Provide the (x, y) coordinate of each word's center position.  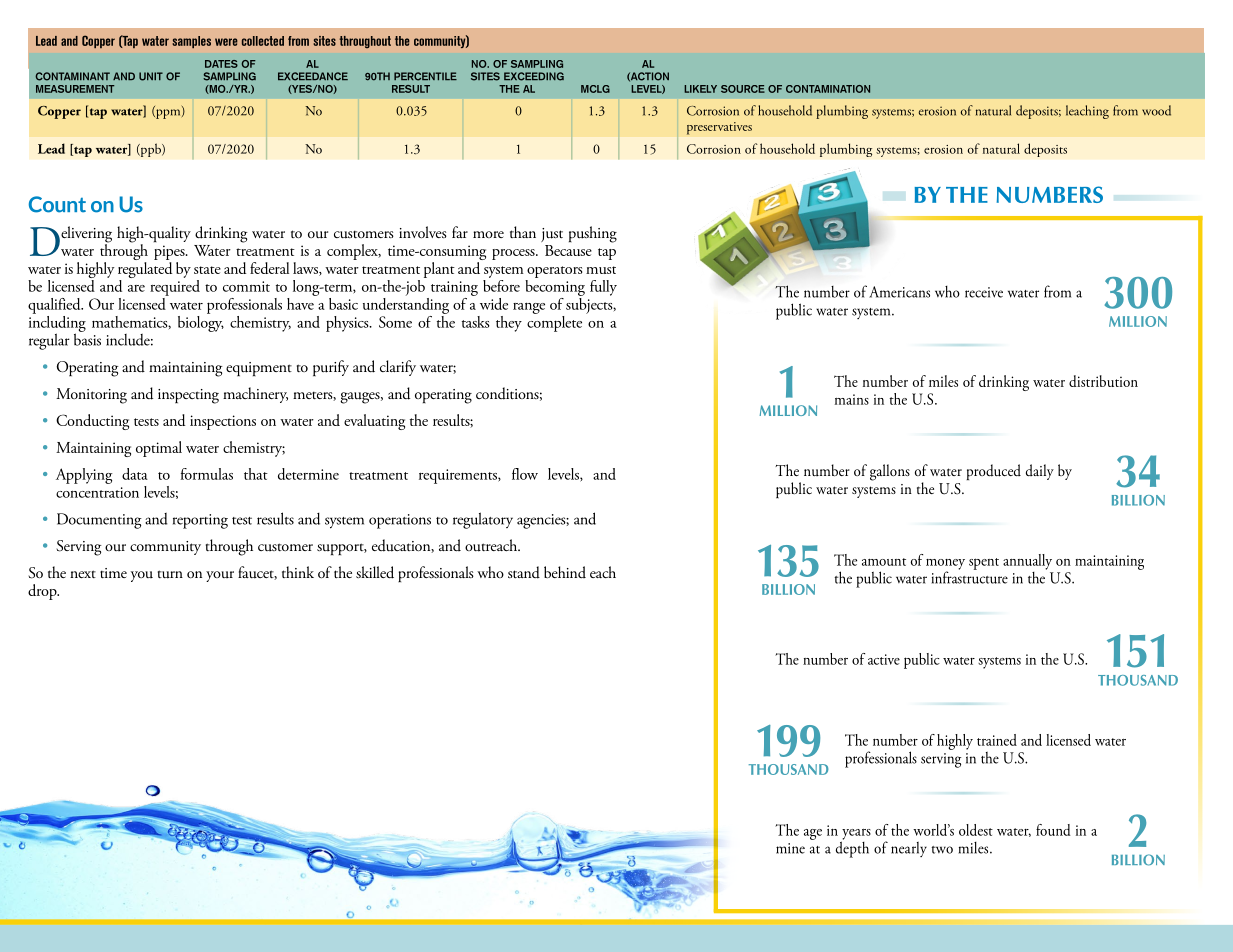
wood (1156, 110)
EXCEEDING (534, 76)
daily (1040, 472)
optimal (159, 449)
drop (43, 592)
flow (525, 474)
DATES (221, 64)
